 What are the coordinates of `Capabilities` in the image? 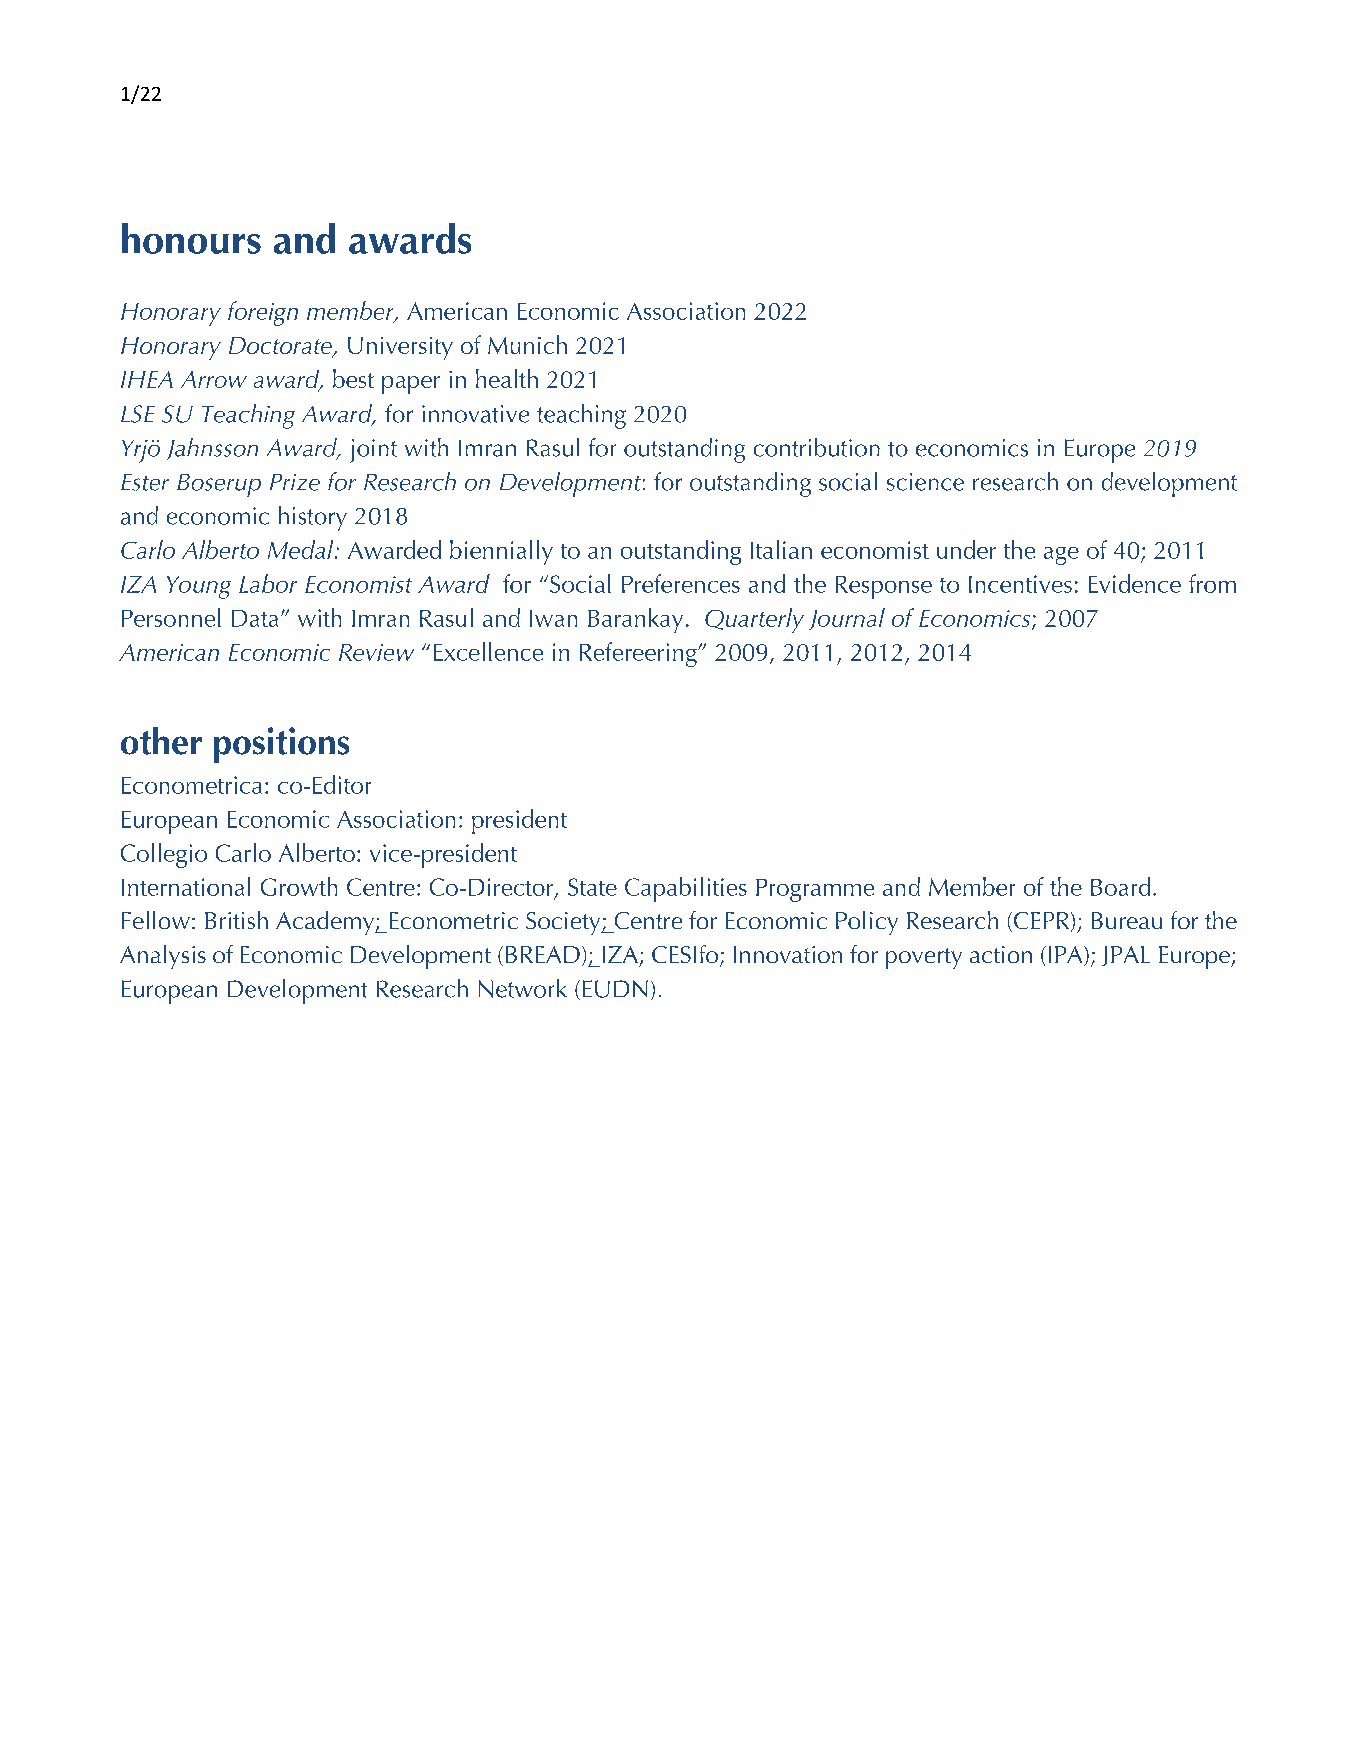 It's located at (686, 889).
